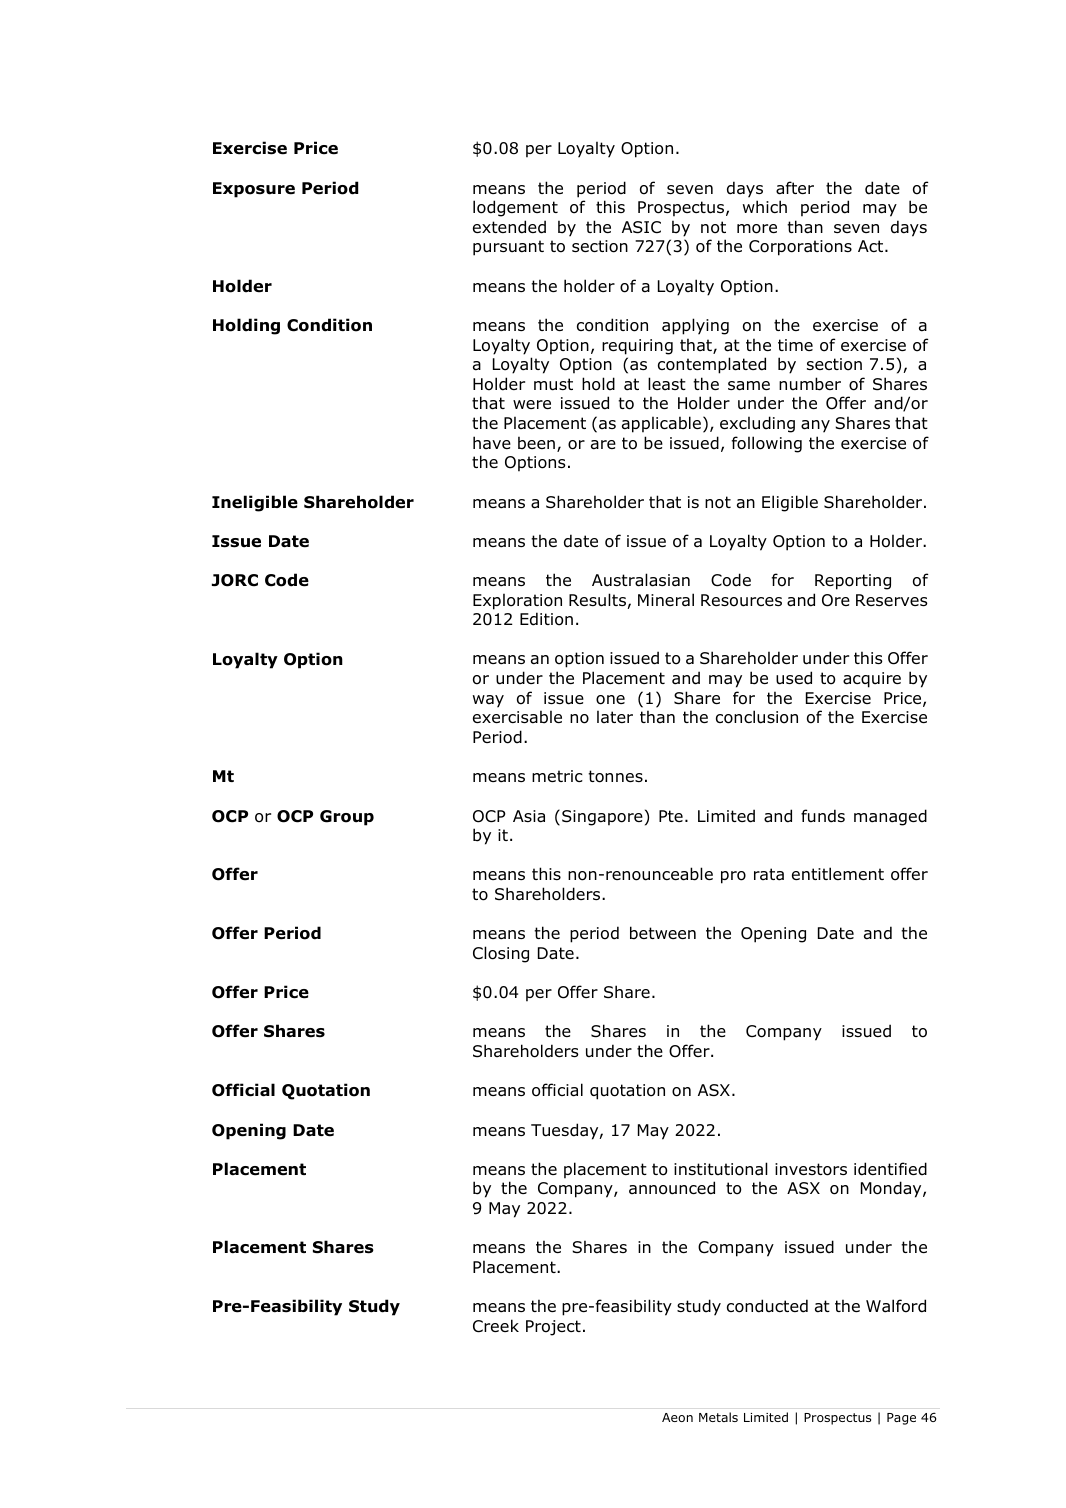 This screenshot has height=1508, width=1066. What do you see at coordinates (488, 701) in the screenshot?
I see `way` at bounding box center [488, 701].
